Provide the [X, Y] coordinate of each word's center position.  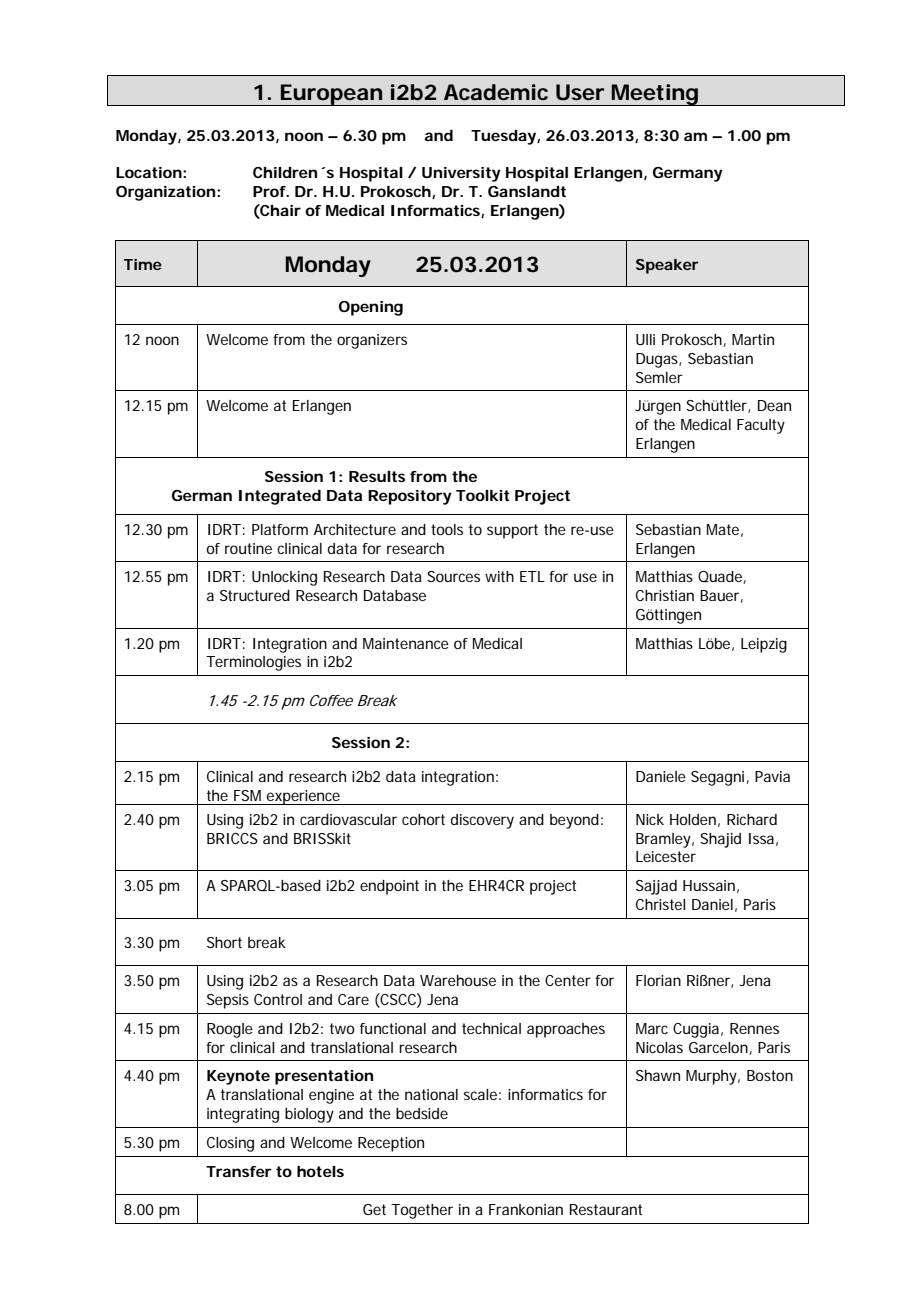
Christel [661, 904]
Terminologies [253, 663]
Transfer [239, 1171]
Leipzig [764, 645]
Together [422, 1211]
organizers [372, 341]
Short [224, 942]
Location [149, 172]
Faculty [761, 426]
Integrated [280, 497]
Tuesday [504, 137]
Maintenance [406, 643]
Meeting [654, 95]
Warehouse [458, 980]
